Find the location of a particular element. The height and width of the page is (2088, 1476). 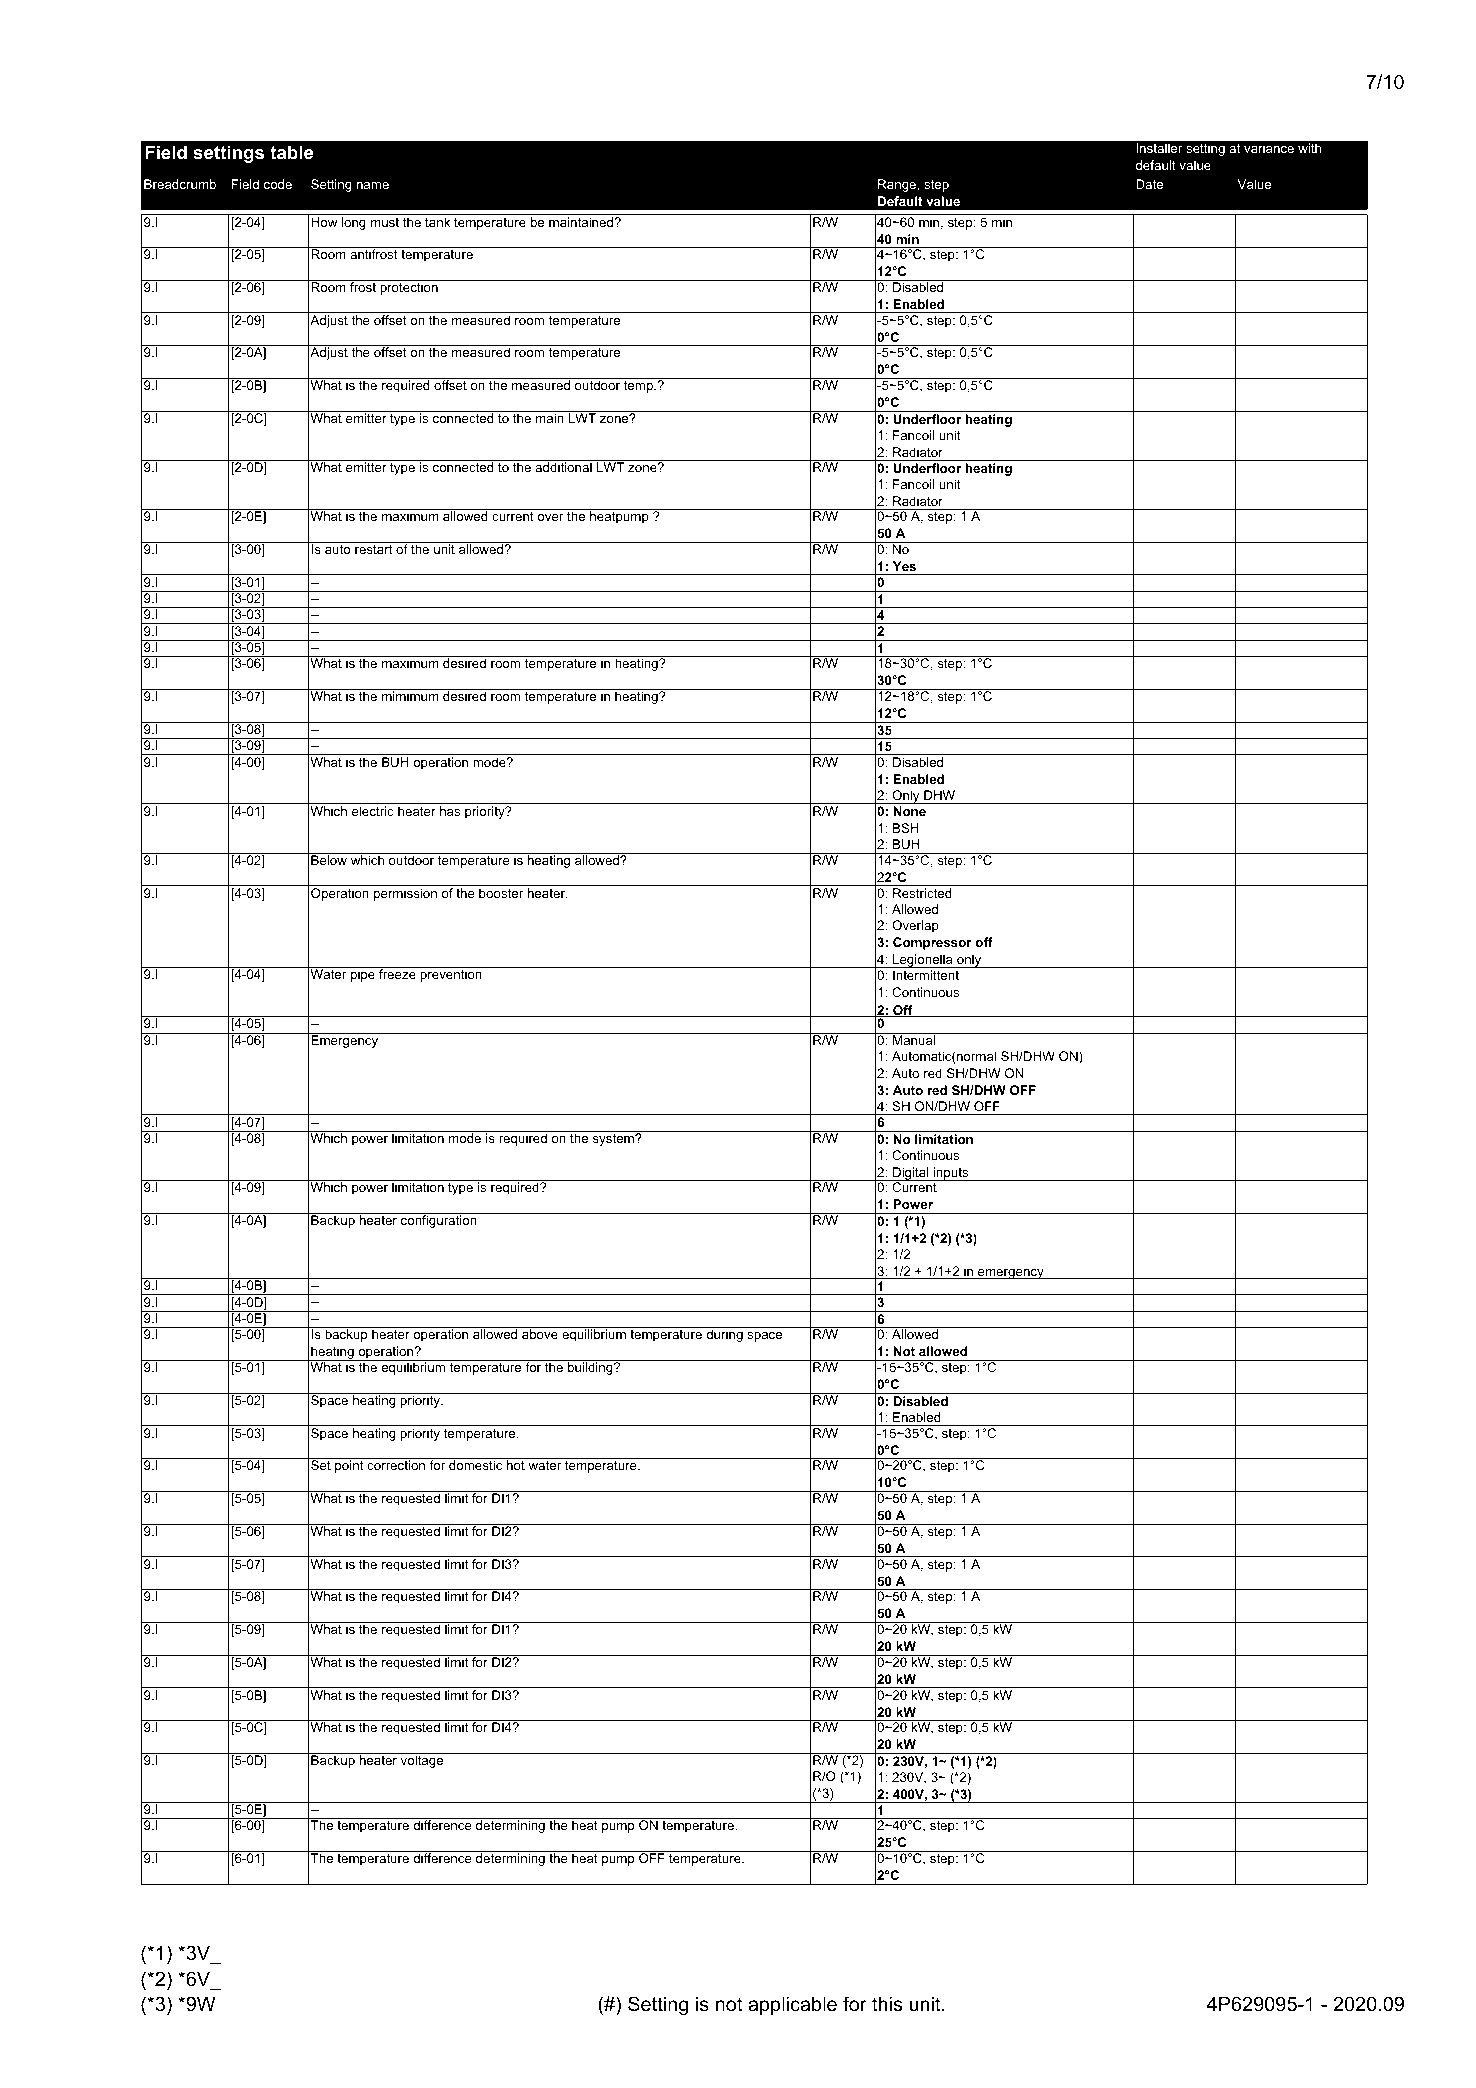

pipe is located at coordinates (363, 975).
